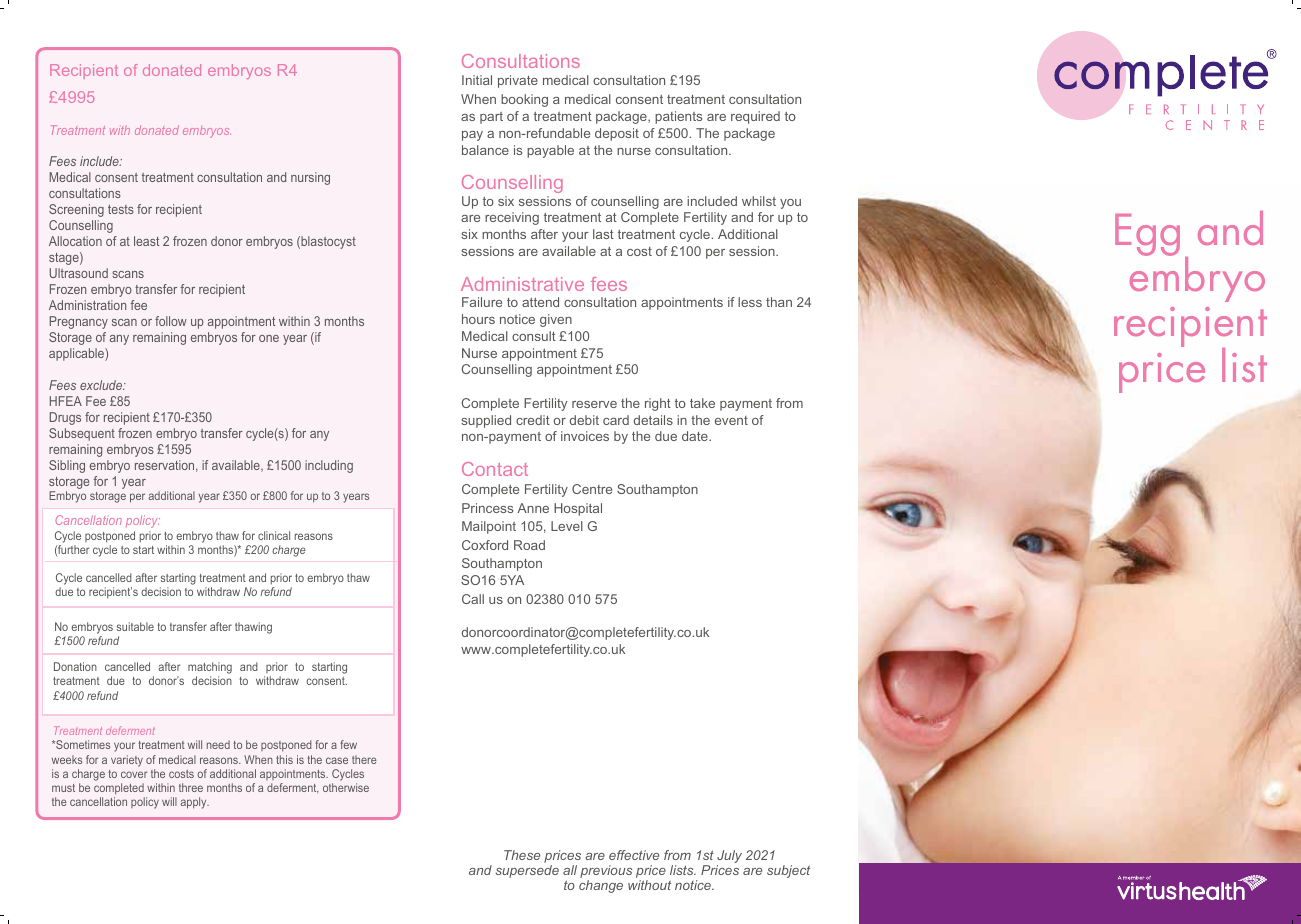 The height and width of the screenshot is (924, 1301). I want to click on apply, so click(195, 803).
